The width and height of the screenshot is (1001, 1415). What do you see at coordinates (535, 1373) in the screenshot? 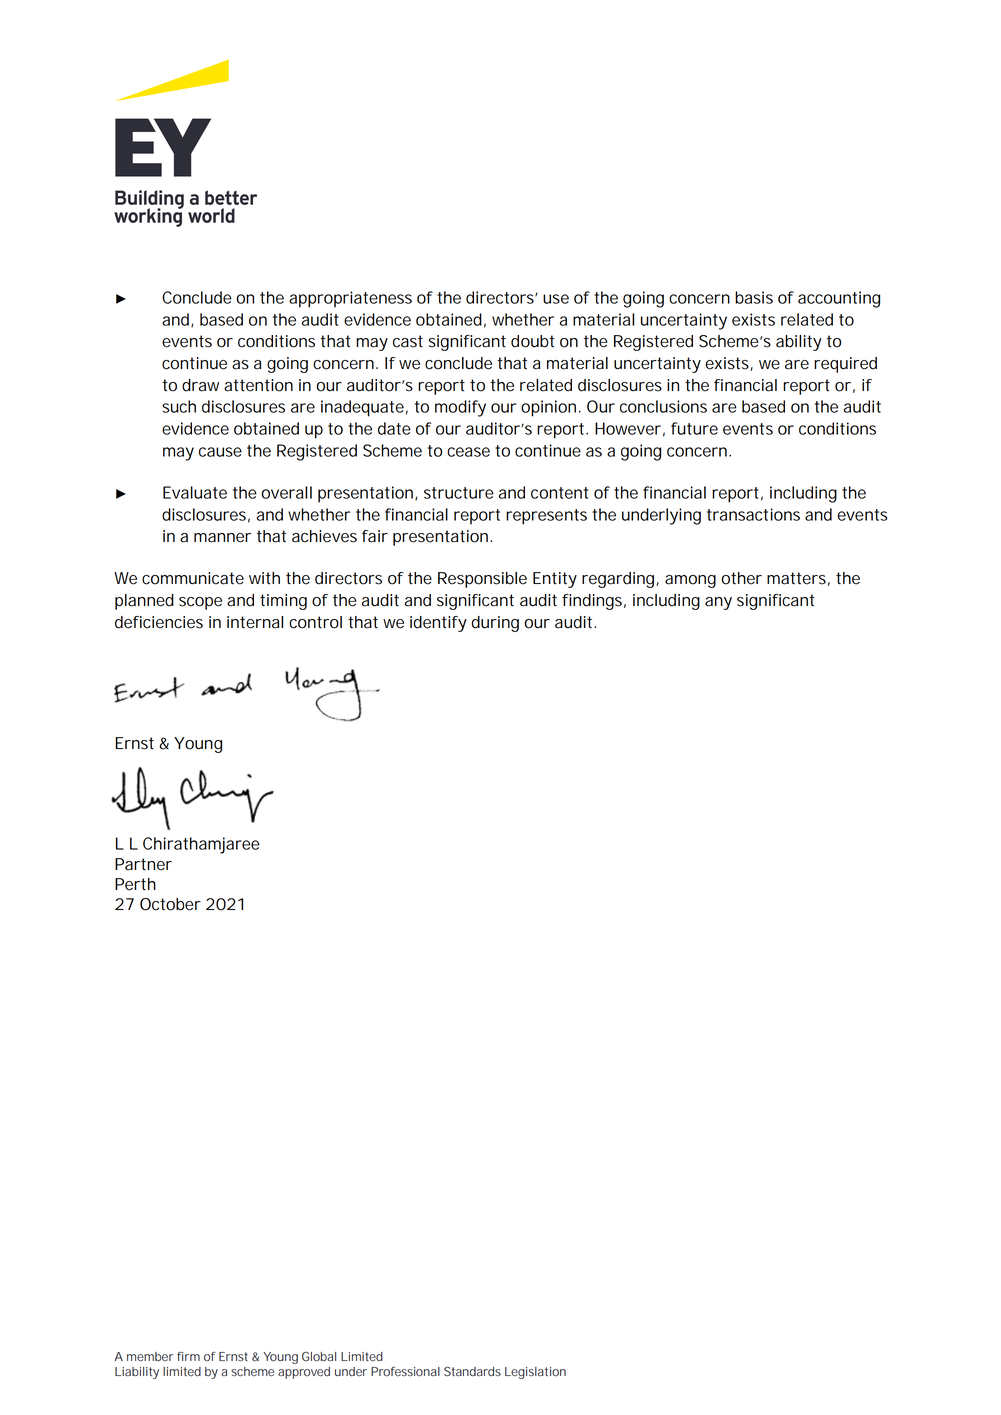
I see `Legislation` at bounding box center [535, 1373].
